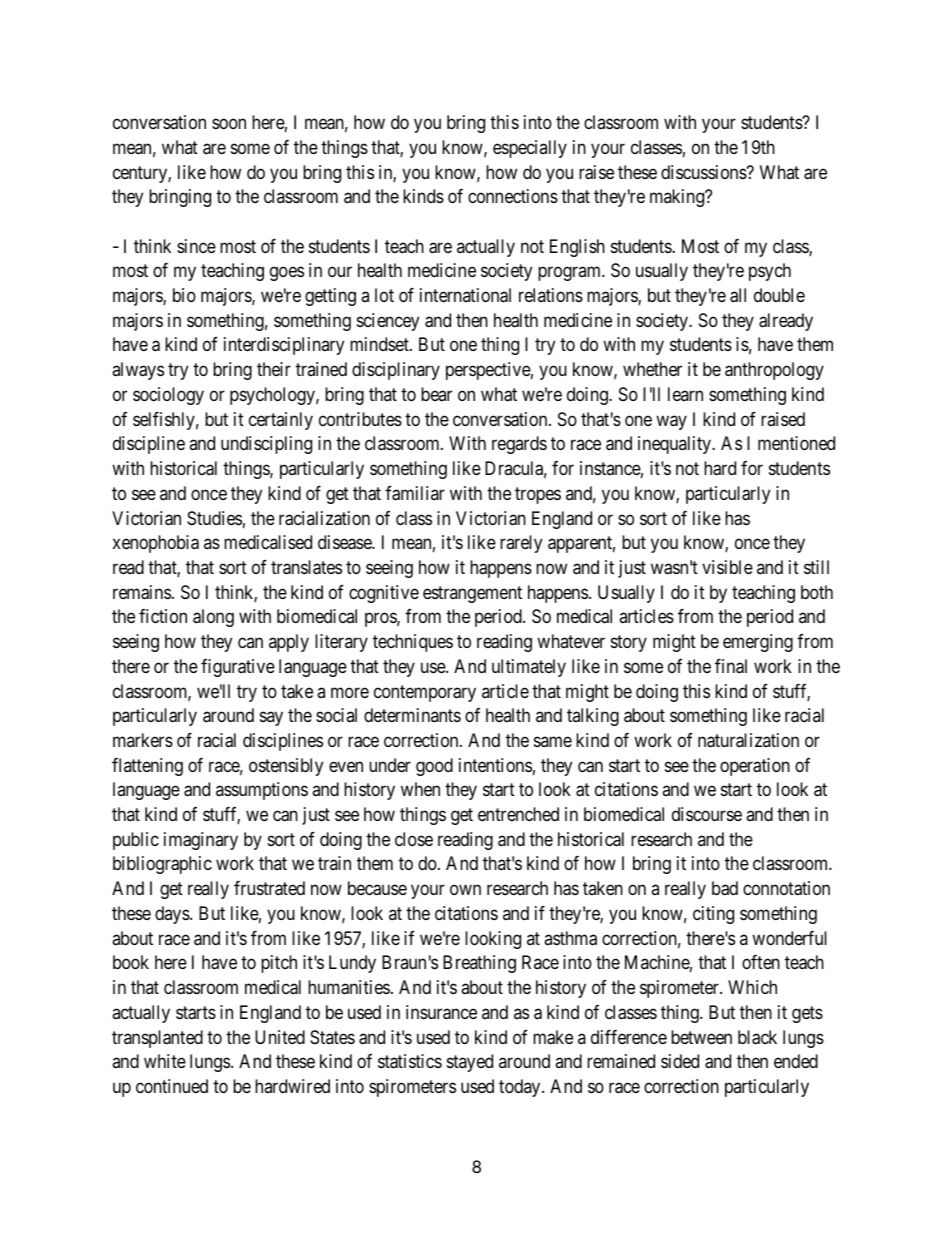 The width and height of the image is (952, 1233). I want to click on intentions, so click(495, 765).
